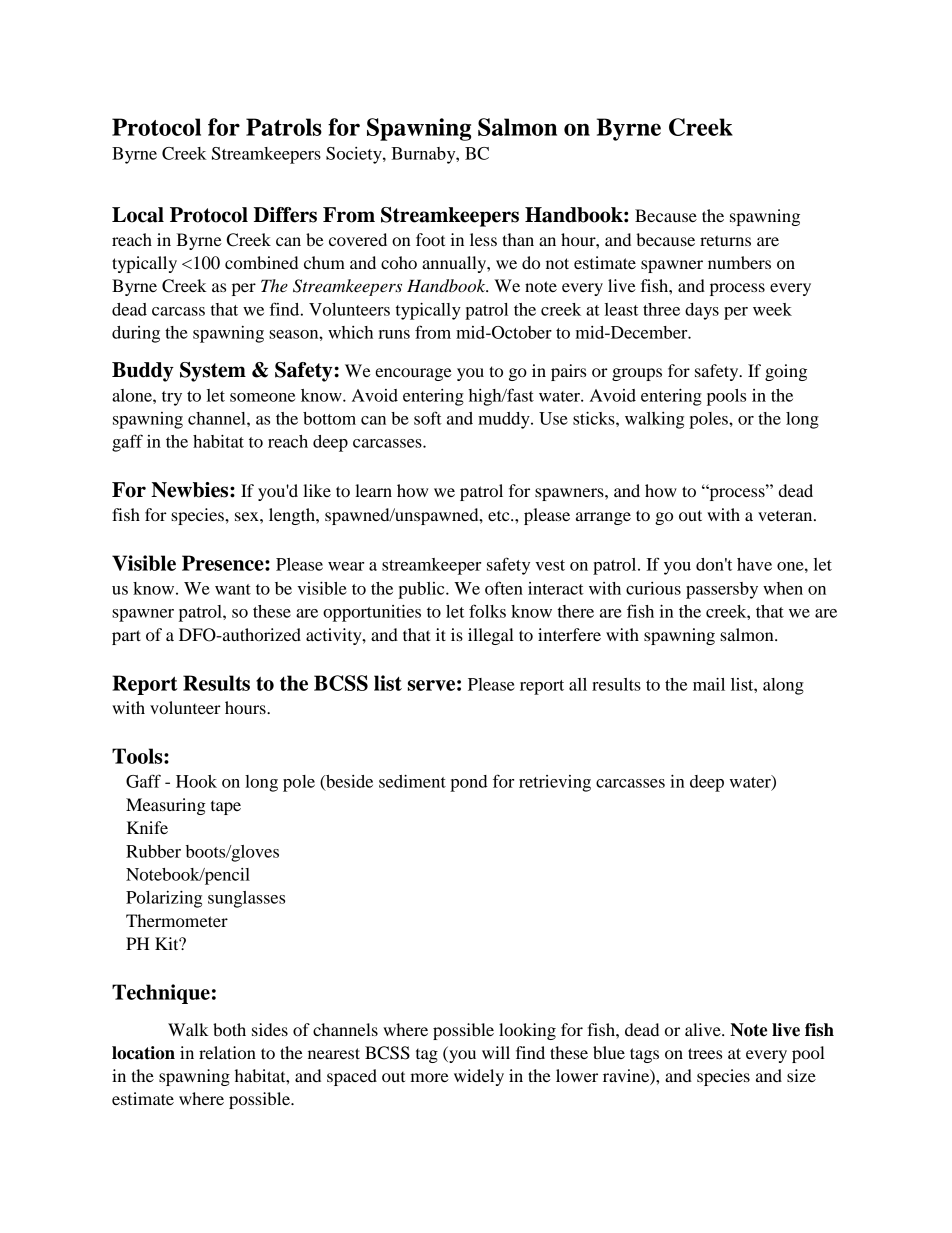 This image has width=952, height=1233. I want to click on Hook, so click(196, 781).
